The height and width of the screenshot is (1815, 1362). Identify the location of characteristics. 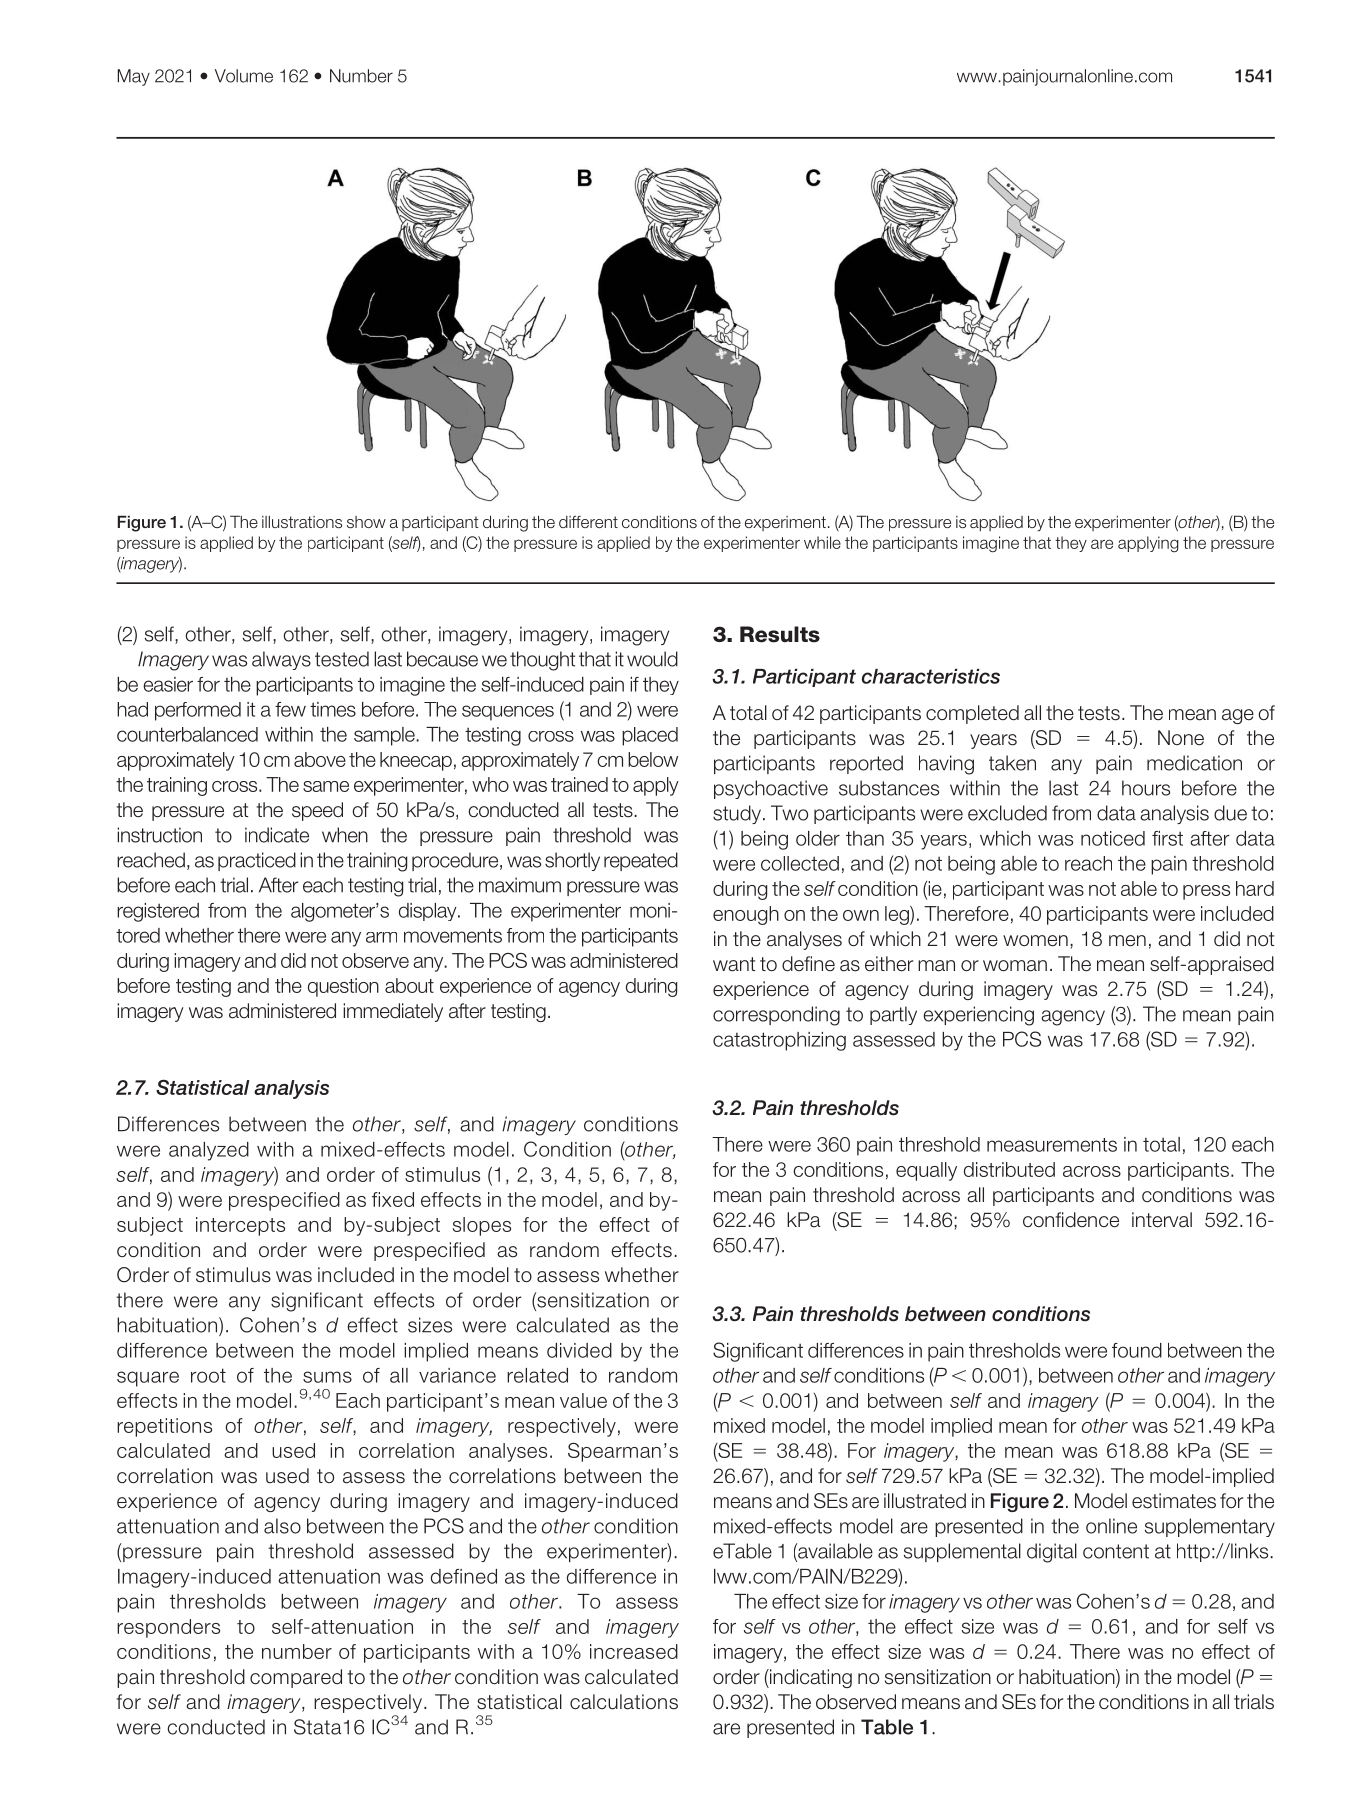
(931, 676).
